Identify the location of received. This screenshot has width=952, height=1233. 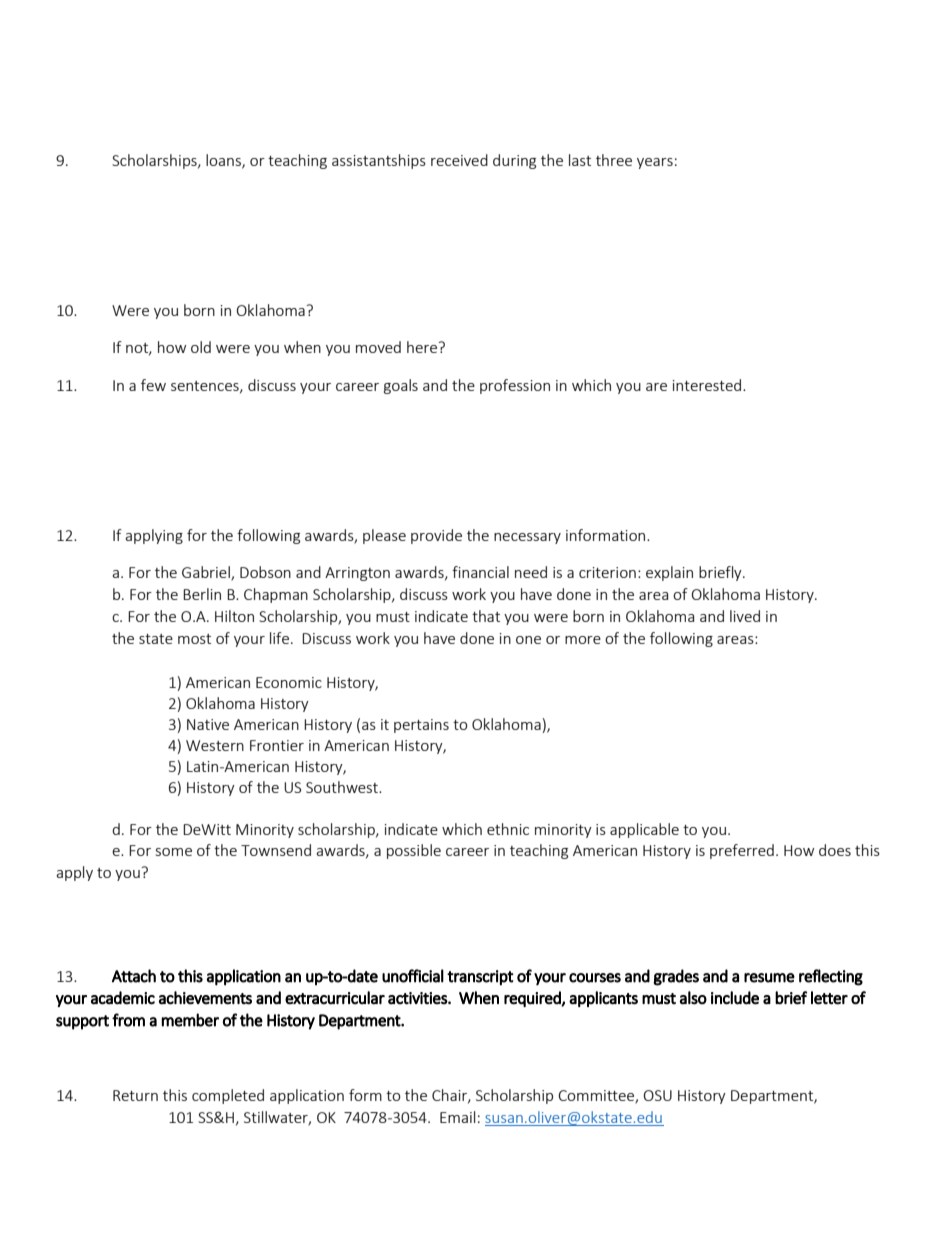
(459, 160).
